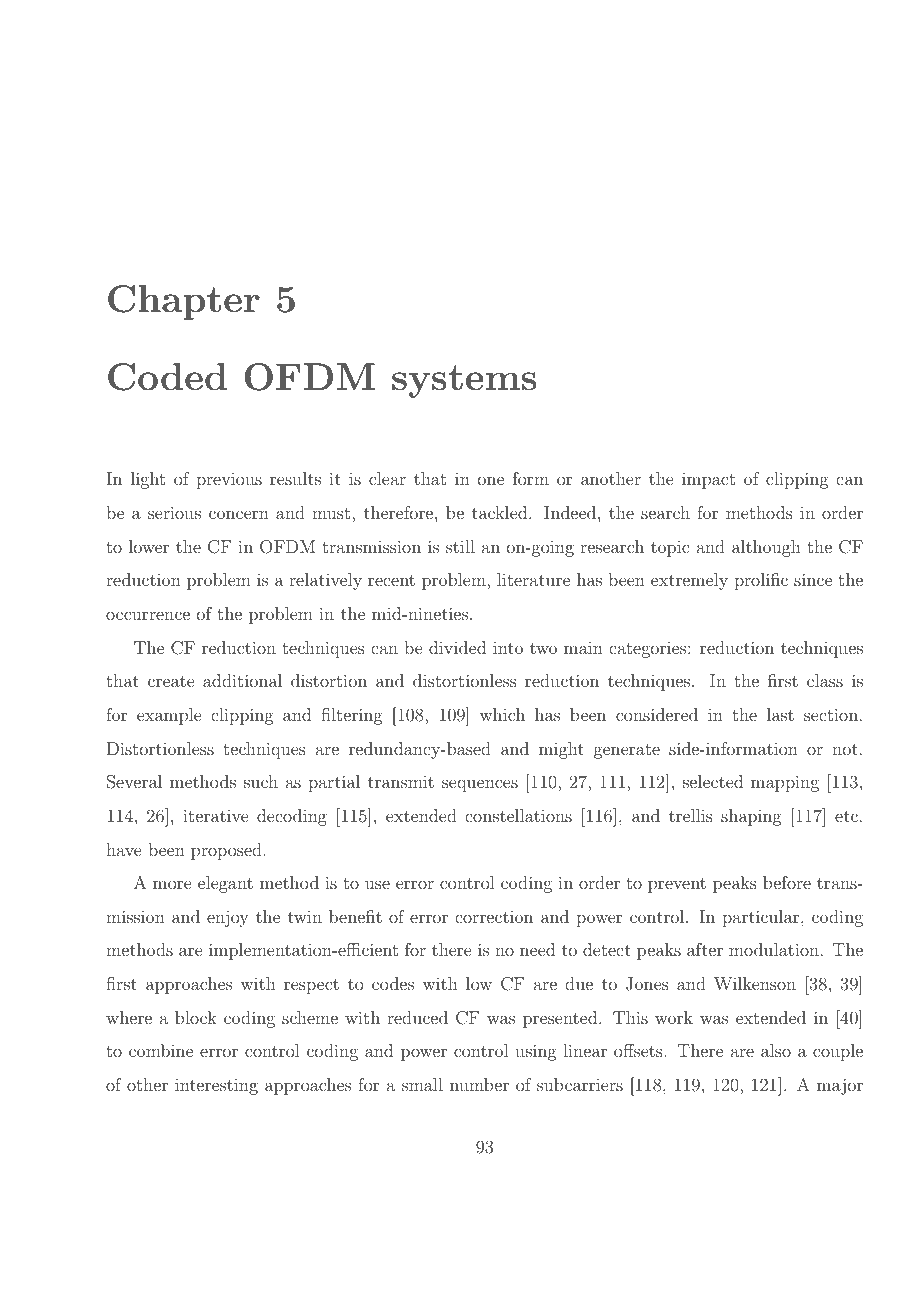  What do you see at coordinates (708, 480) in the image?
I see `impact` at bounding box center [708, 480].
